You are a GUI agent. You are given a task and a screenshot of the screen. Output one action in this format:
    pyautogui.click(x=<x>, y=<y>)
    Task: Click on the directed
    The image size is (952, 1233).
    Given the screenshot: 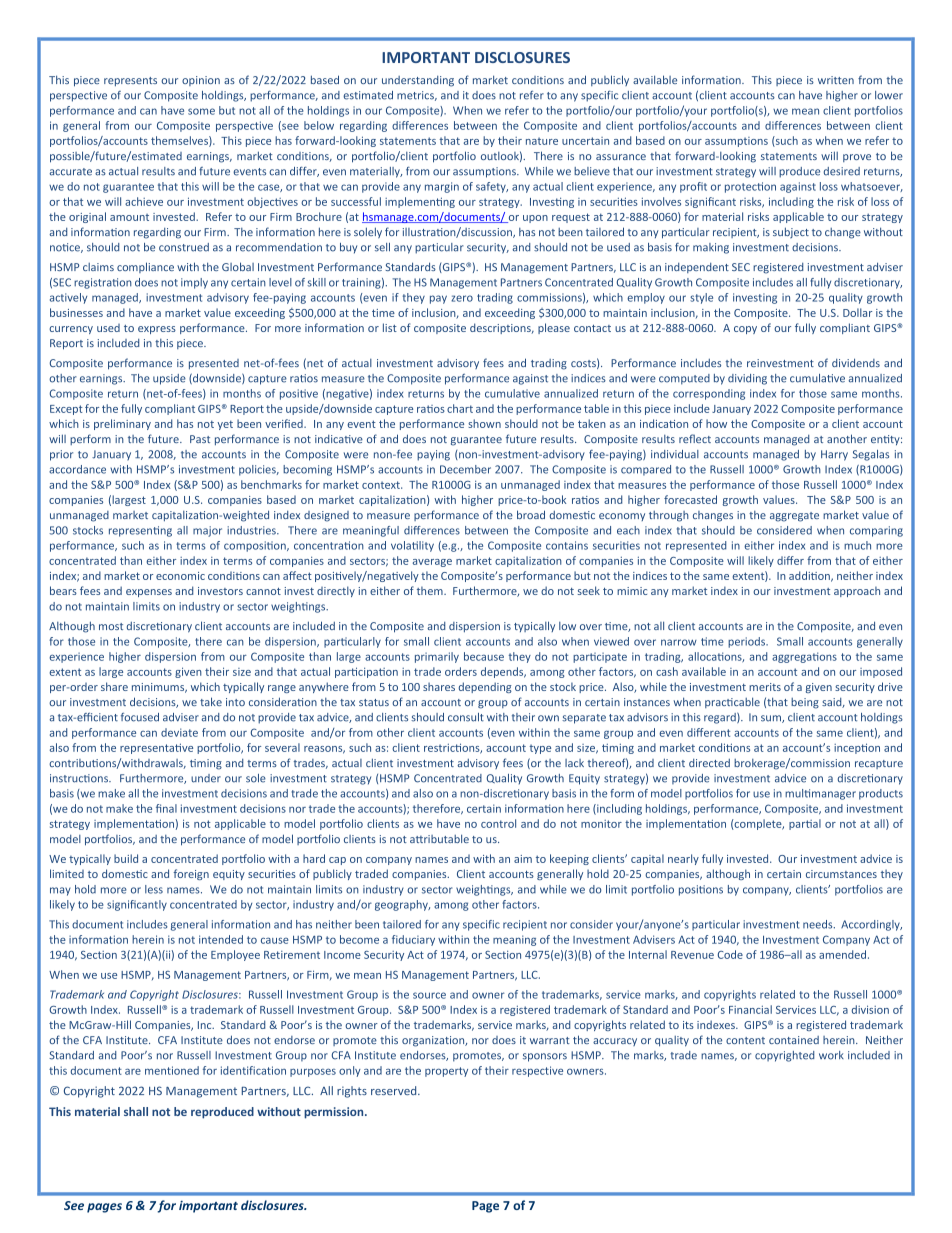 What is the action you would take?
    pyautogui.click(x=709, y=763)
